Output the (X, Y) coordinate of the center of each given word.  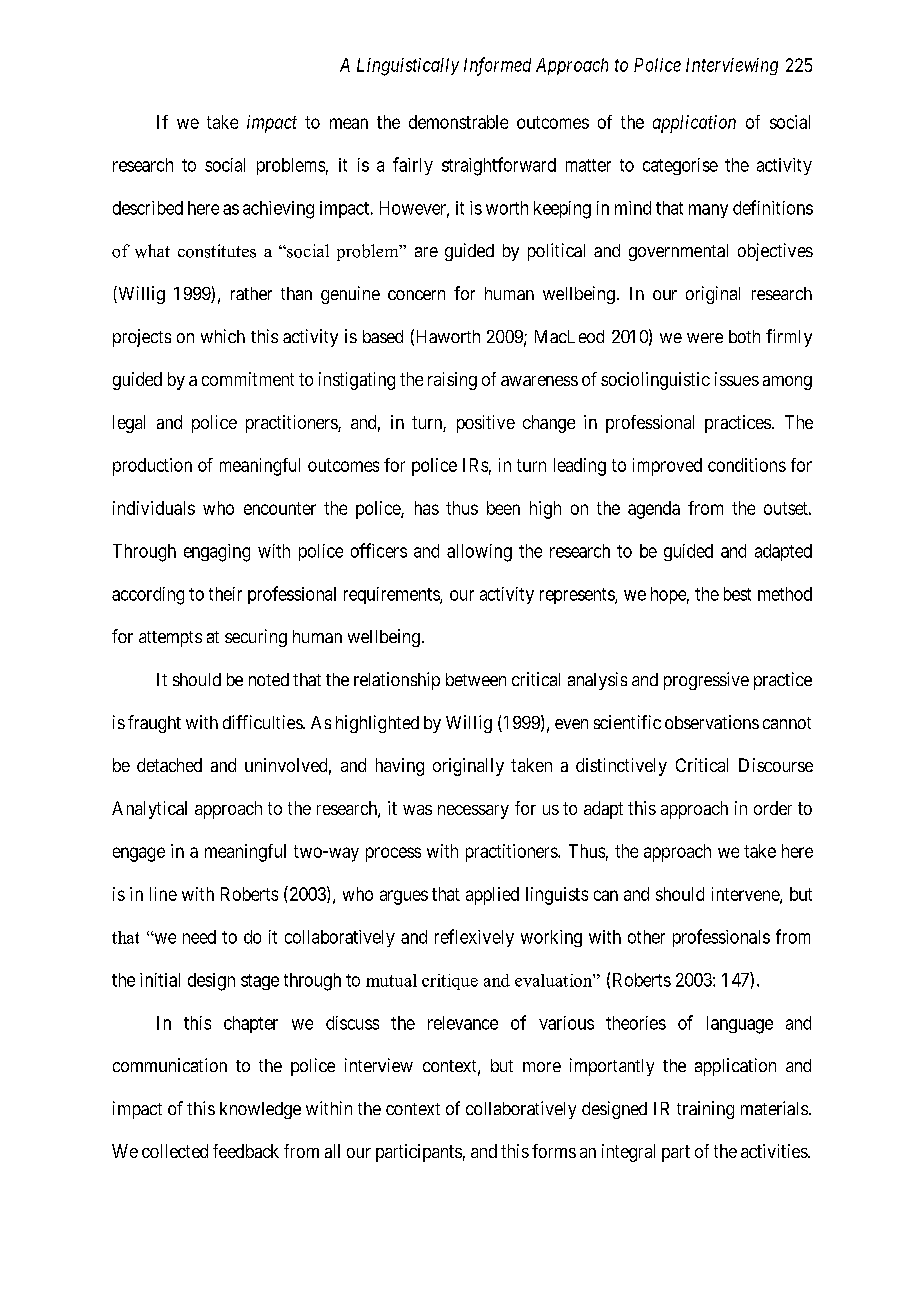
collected (175, 1151)
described (148, 208)
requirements (392, 595)
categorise (680, 166)
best (737, 594)
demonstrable (458, 122)
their (225, 594)
